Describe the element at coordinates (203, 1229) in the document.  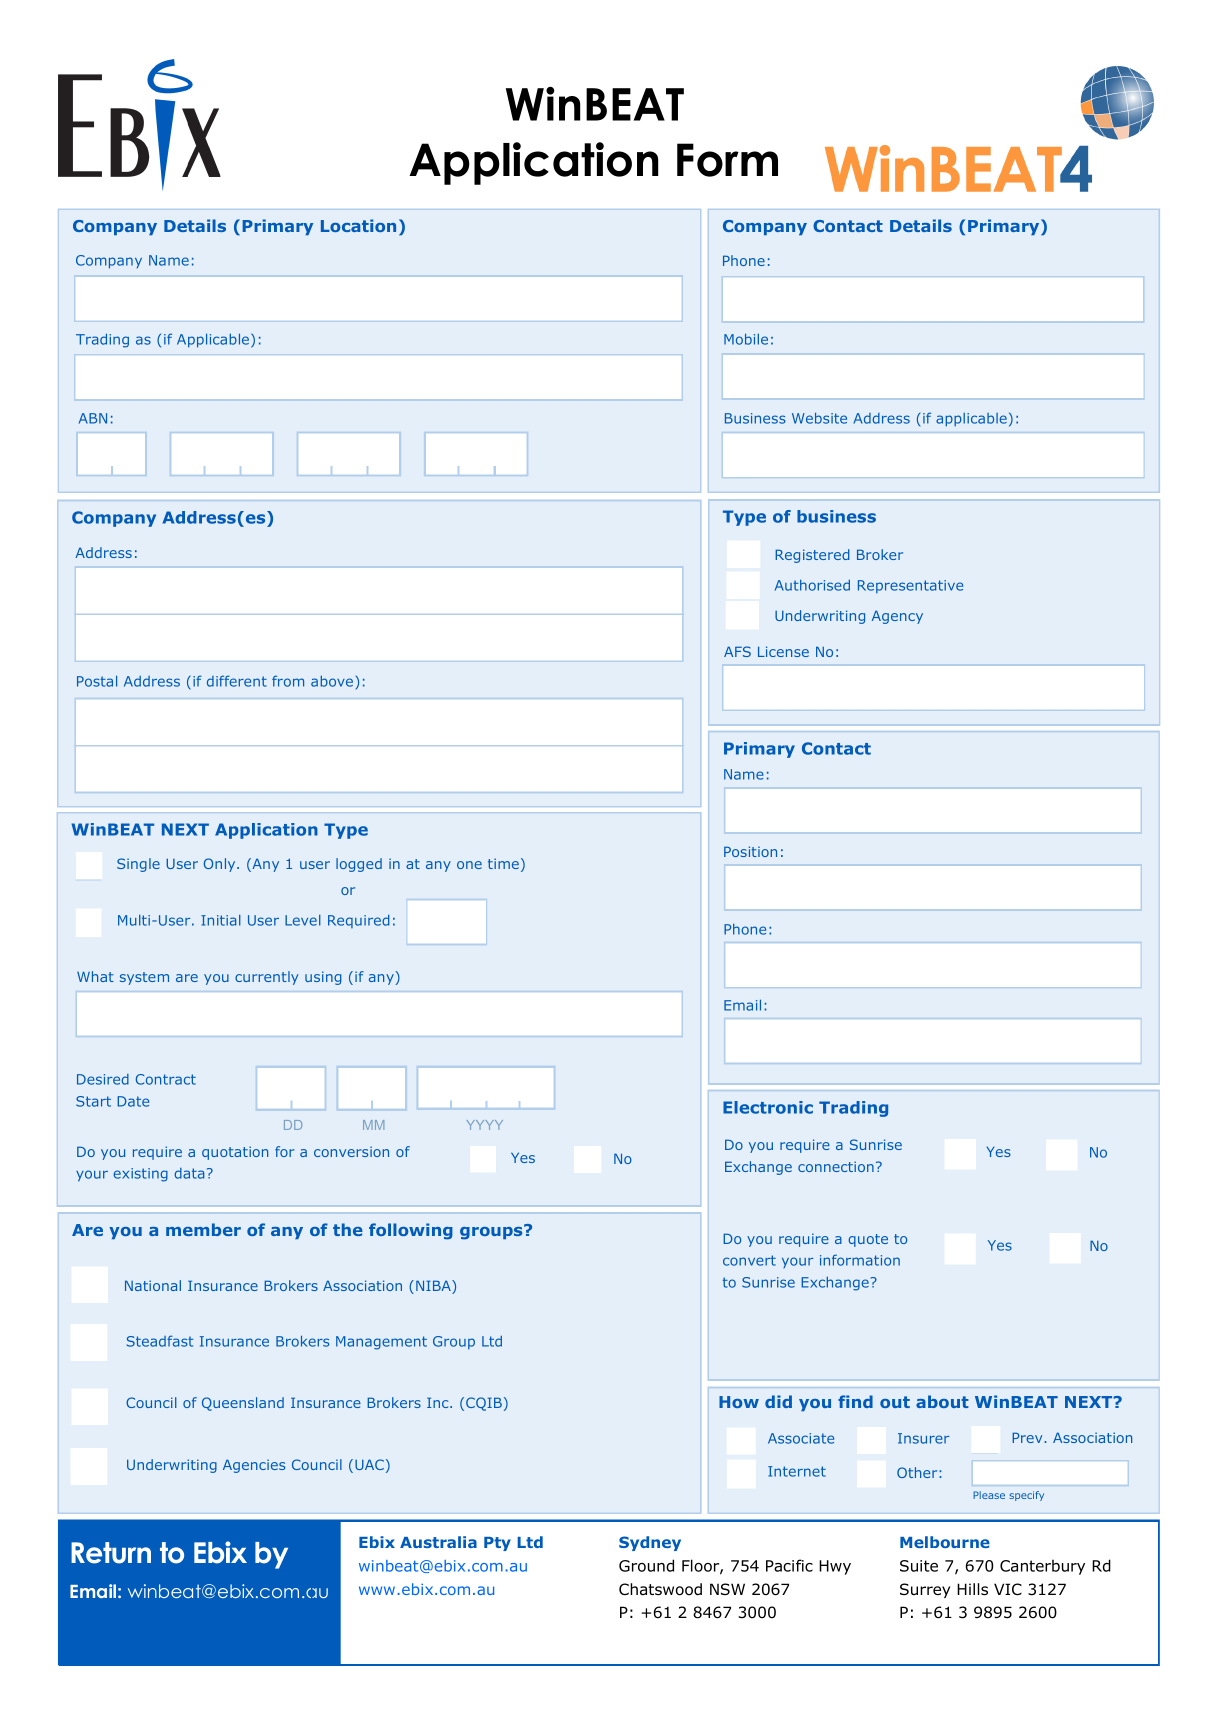
I see `member` at that location.
